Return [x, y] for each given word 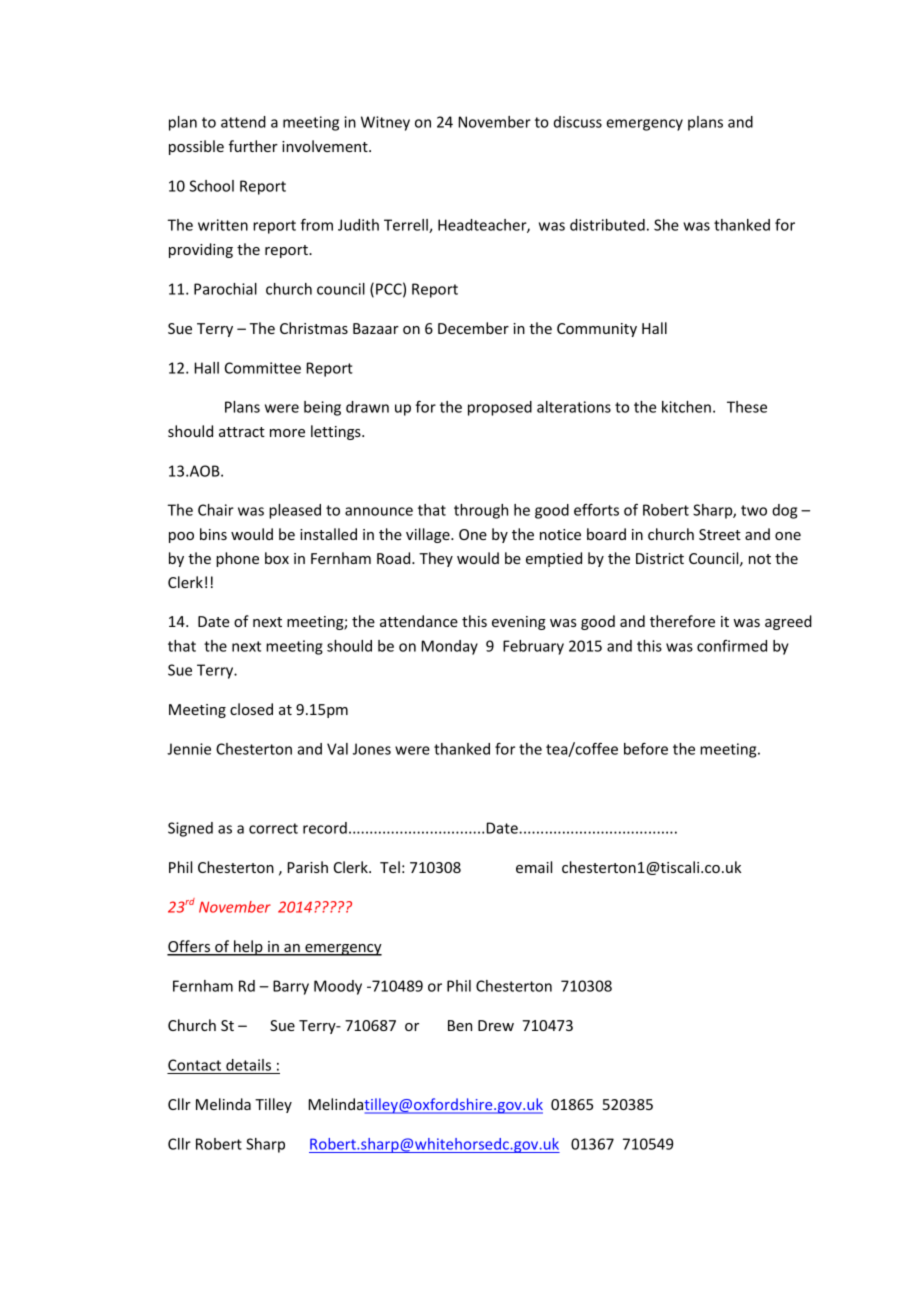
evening [519, 623]
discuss [578, 122]
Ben [460, 1025]
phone [237, 559]
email [534, 867]
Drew [496, 1025]
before [646, 749]
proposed [500, 408]
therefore [682, 621]
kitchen [686, 407]
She [666, 225]
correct [273, 828]
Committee [263, 368]
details [248, 1066]
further [253, 146]
